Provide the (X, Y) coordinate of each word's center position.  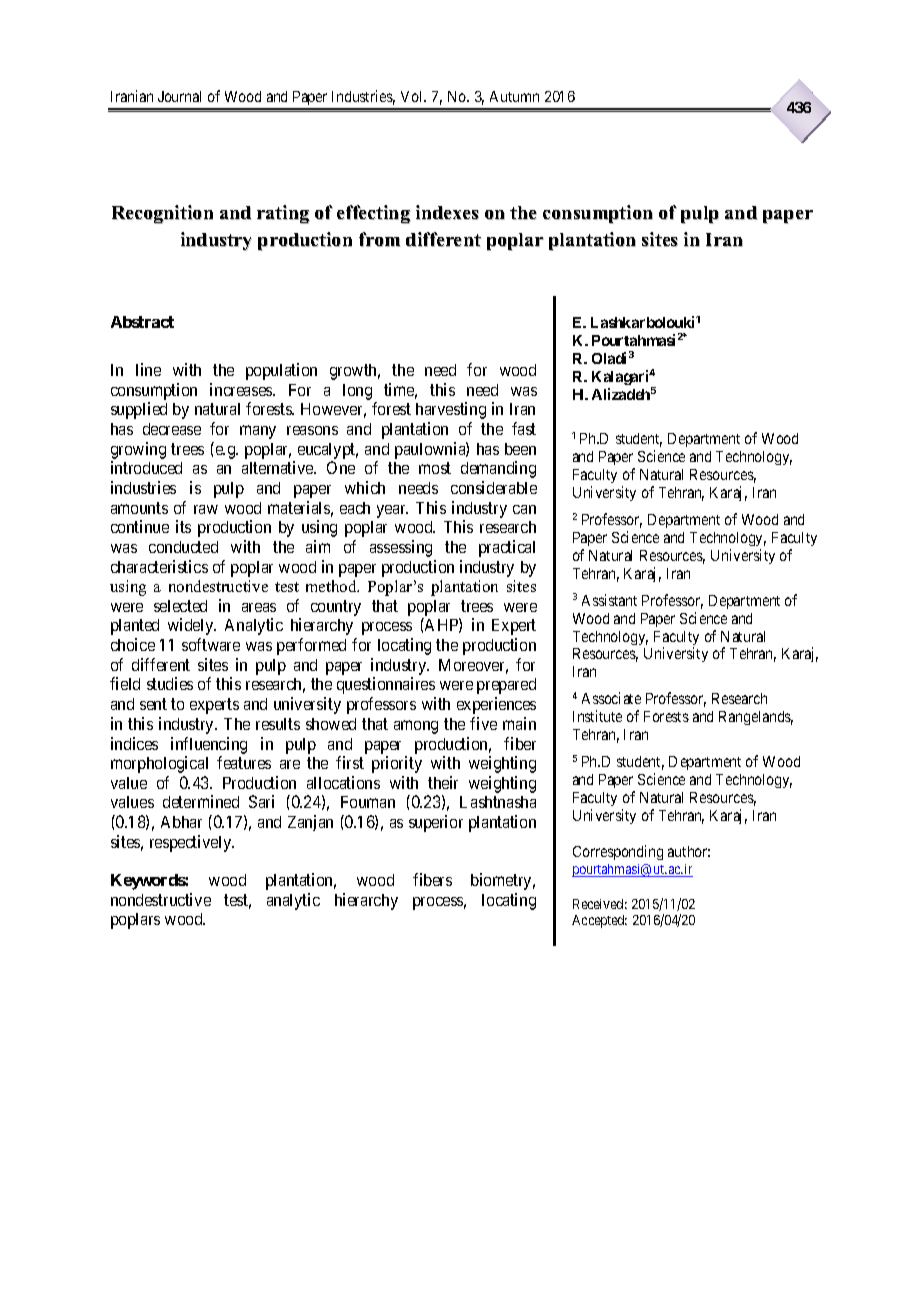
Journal (179, 96)
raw (206, 509)
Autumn (514, 96)
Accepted (599, 921)
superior (436, 823)
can (524, 509)
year (392, 511)
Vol (413, 96)
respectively (192, 843)
